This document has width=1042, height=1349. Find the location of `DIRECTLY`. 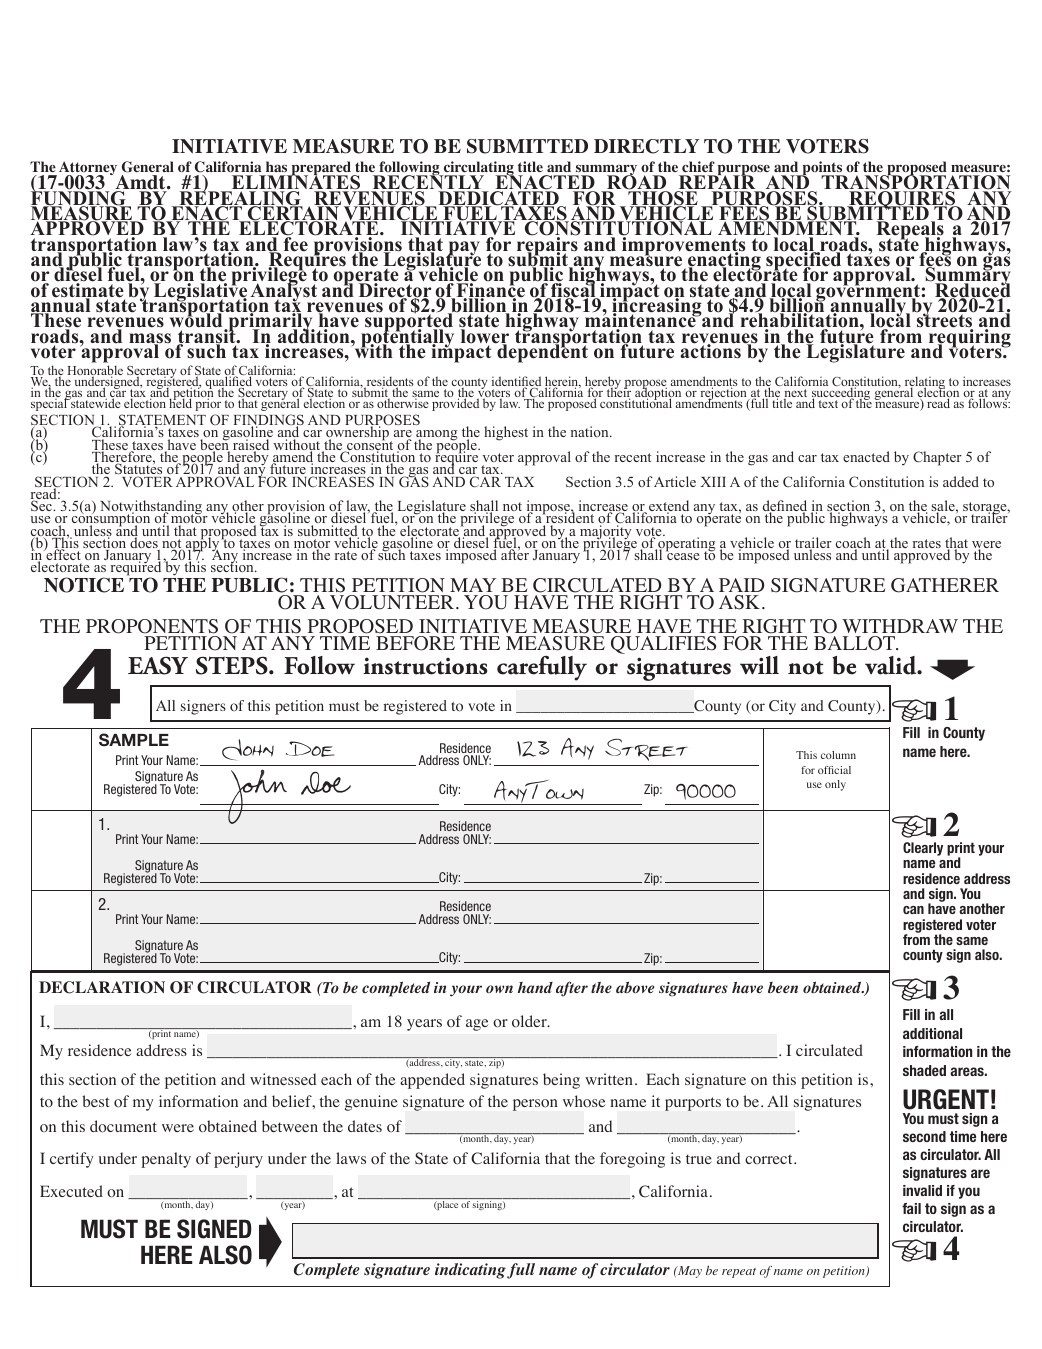

DIRECTLY is located at coordinates (646, 146).
